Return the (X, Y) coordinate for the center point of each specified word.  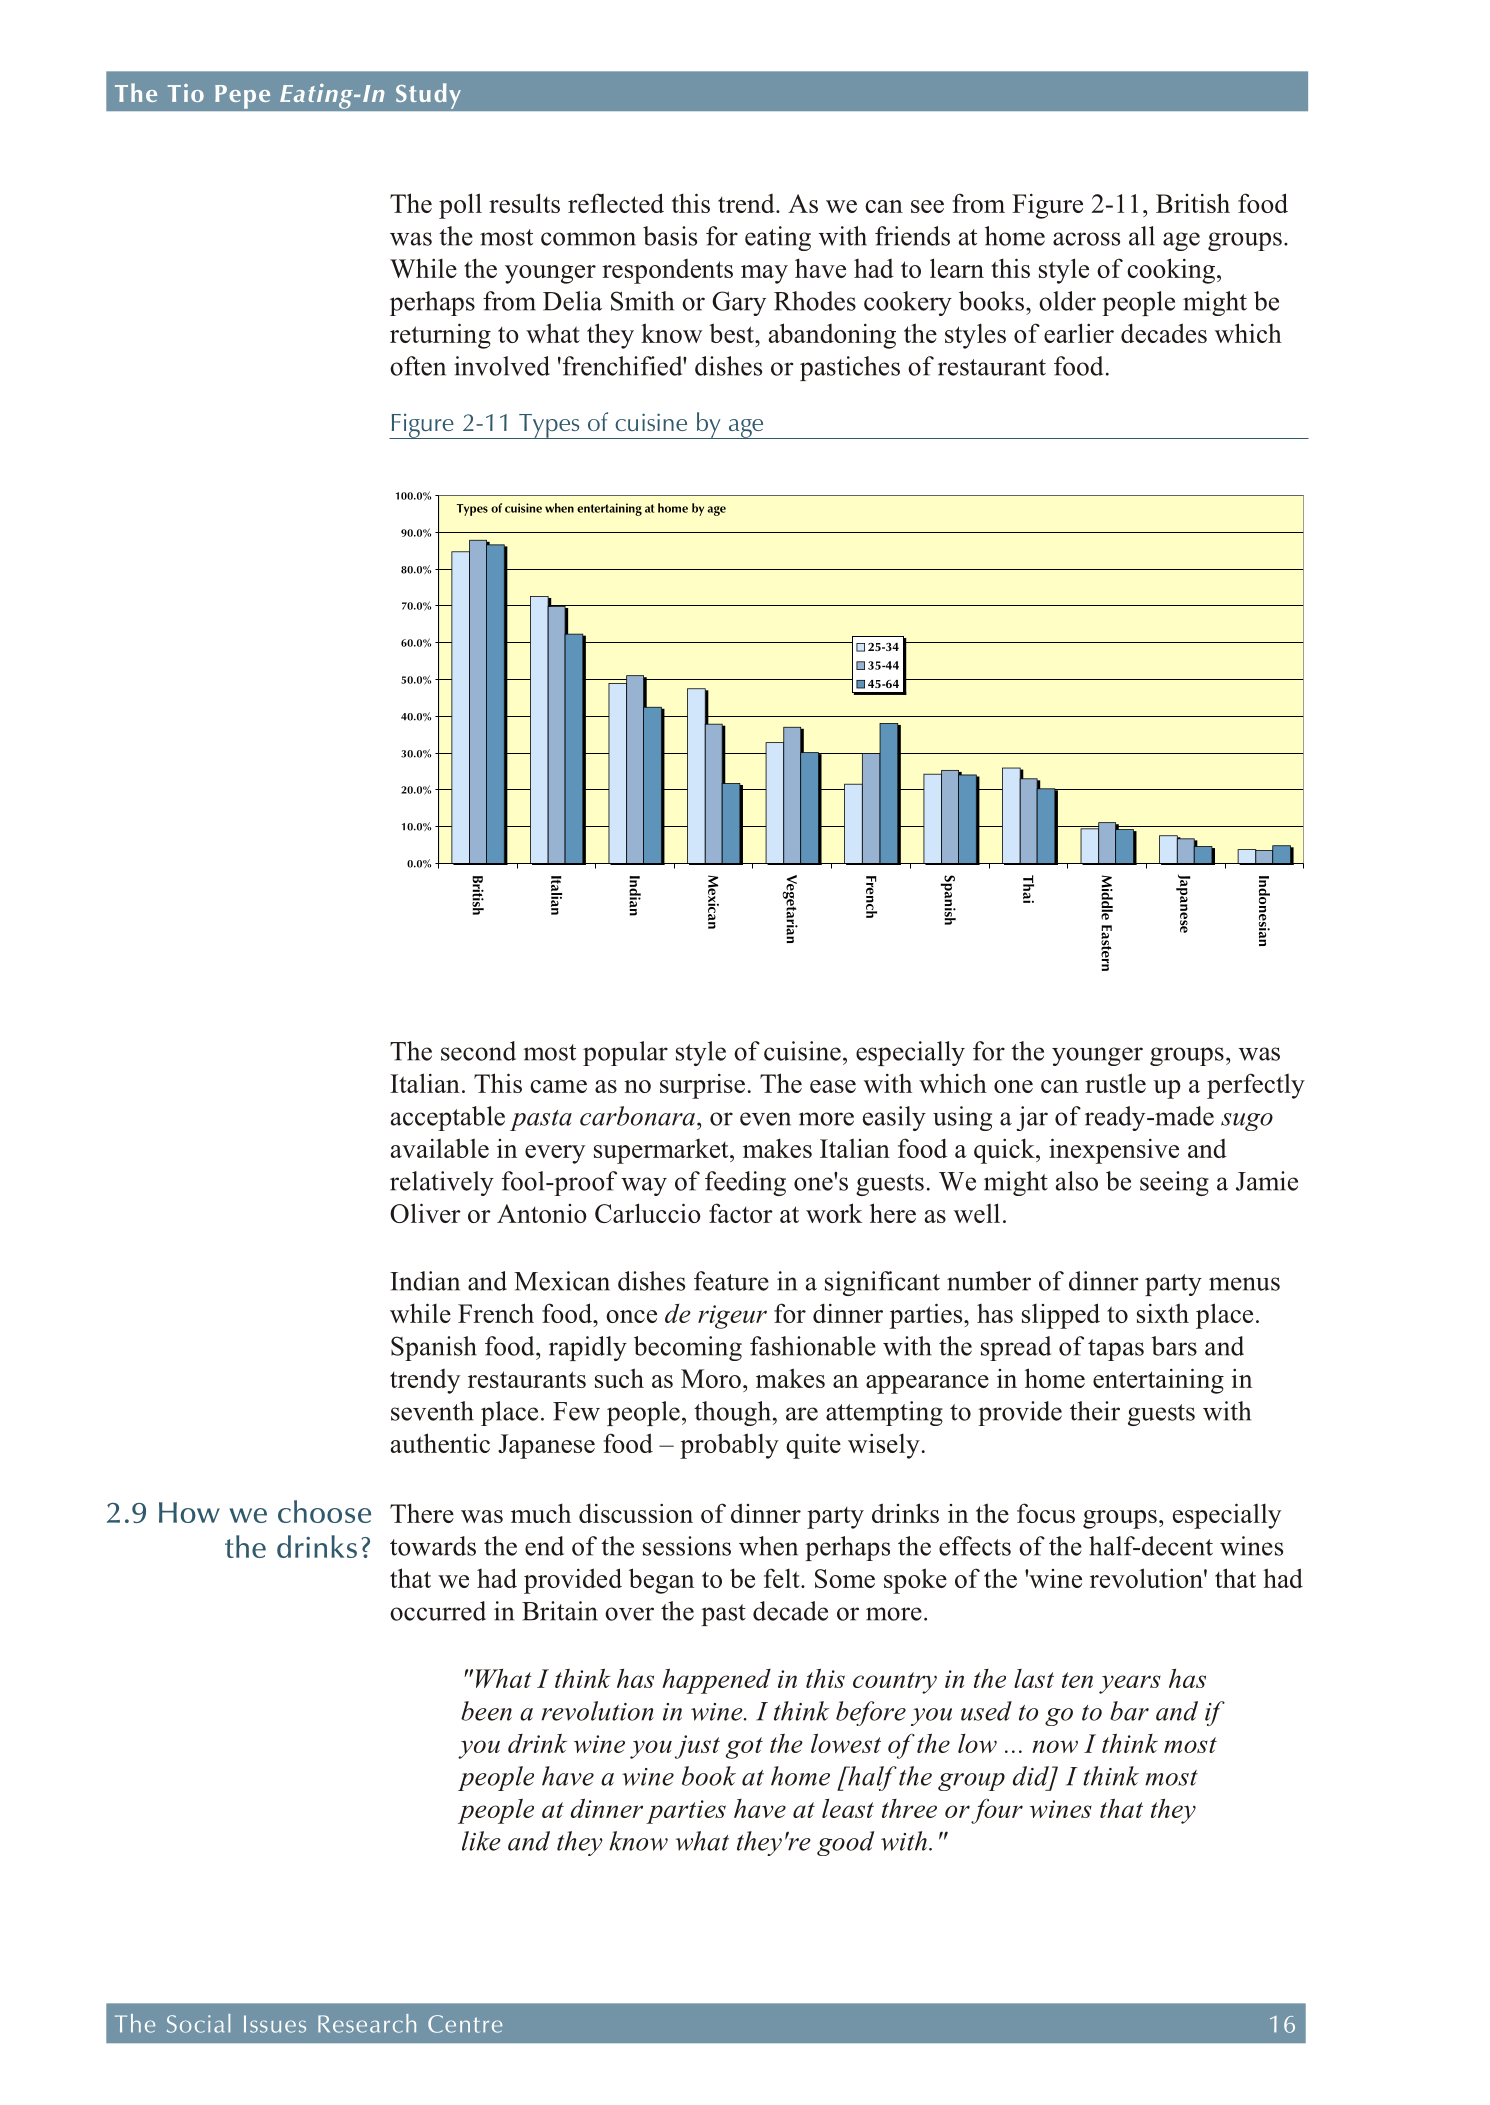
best (732, 333)
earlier (1079, 333)
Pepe (243, 96)
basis (670, 236)
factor (741, 1213)
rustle (1115, 1083)
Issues (275, 2024)
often (418, 366)
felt (783, 1578)
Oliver (425, 1213)
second (478, 1051)
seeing (1174, 1183)
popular (625, 1053)
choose (324, 1511)
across (1086, 239)
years (1130, 1684)
